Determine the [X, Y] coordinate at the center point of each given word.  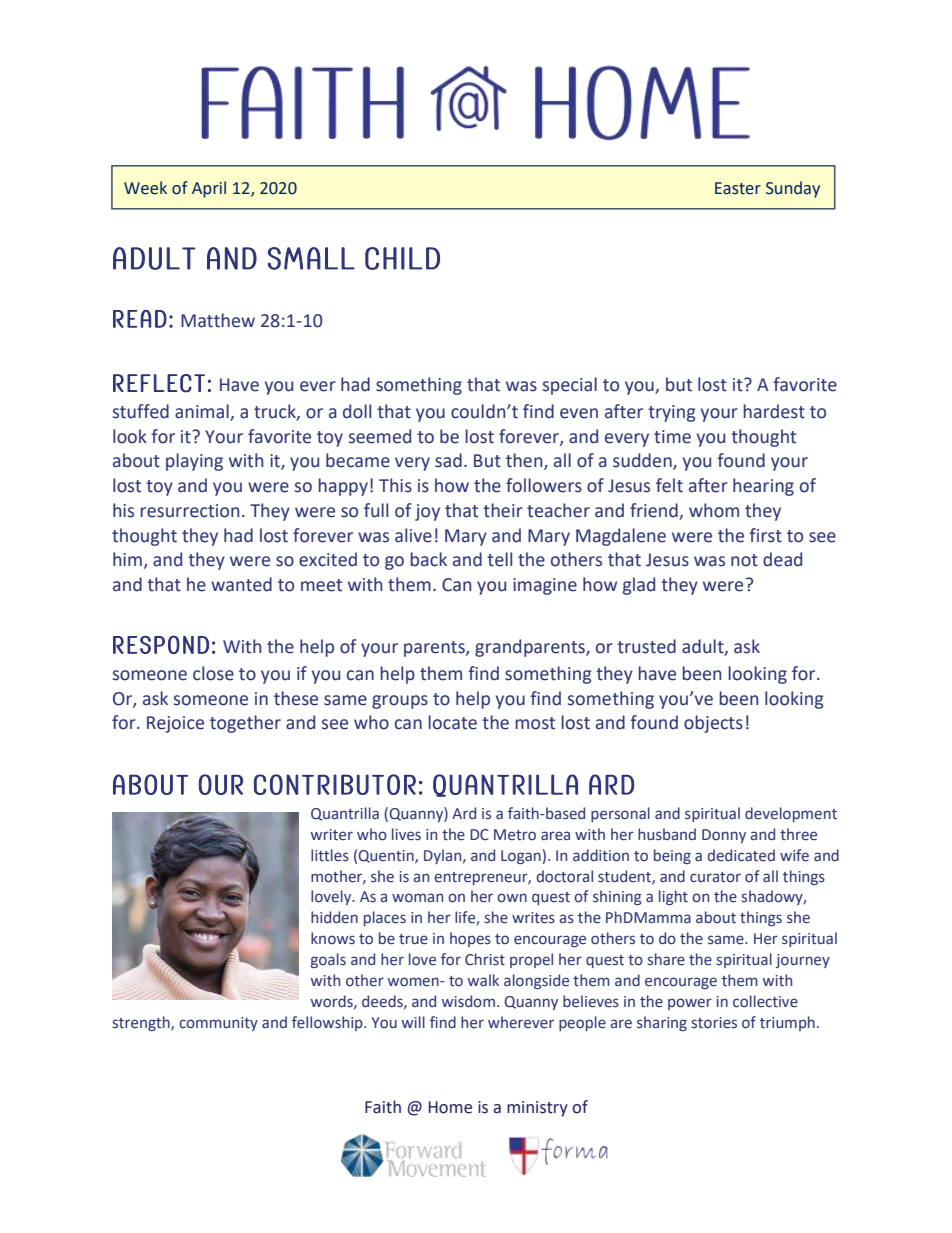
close [213, 673]
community [218, 1024]
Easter [738, 188]
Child [402, 258]
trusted [646, 646]
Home [450, 1107]
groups [400, 702]
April [209, 189]
